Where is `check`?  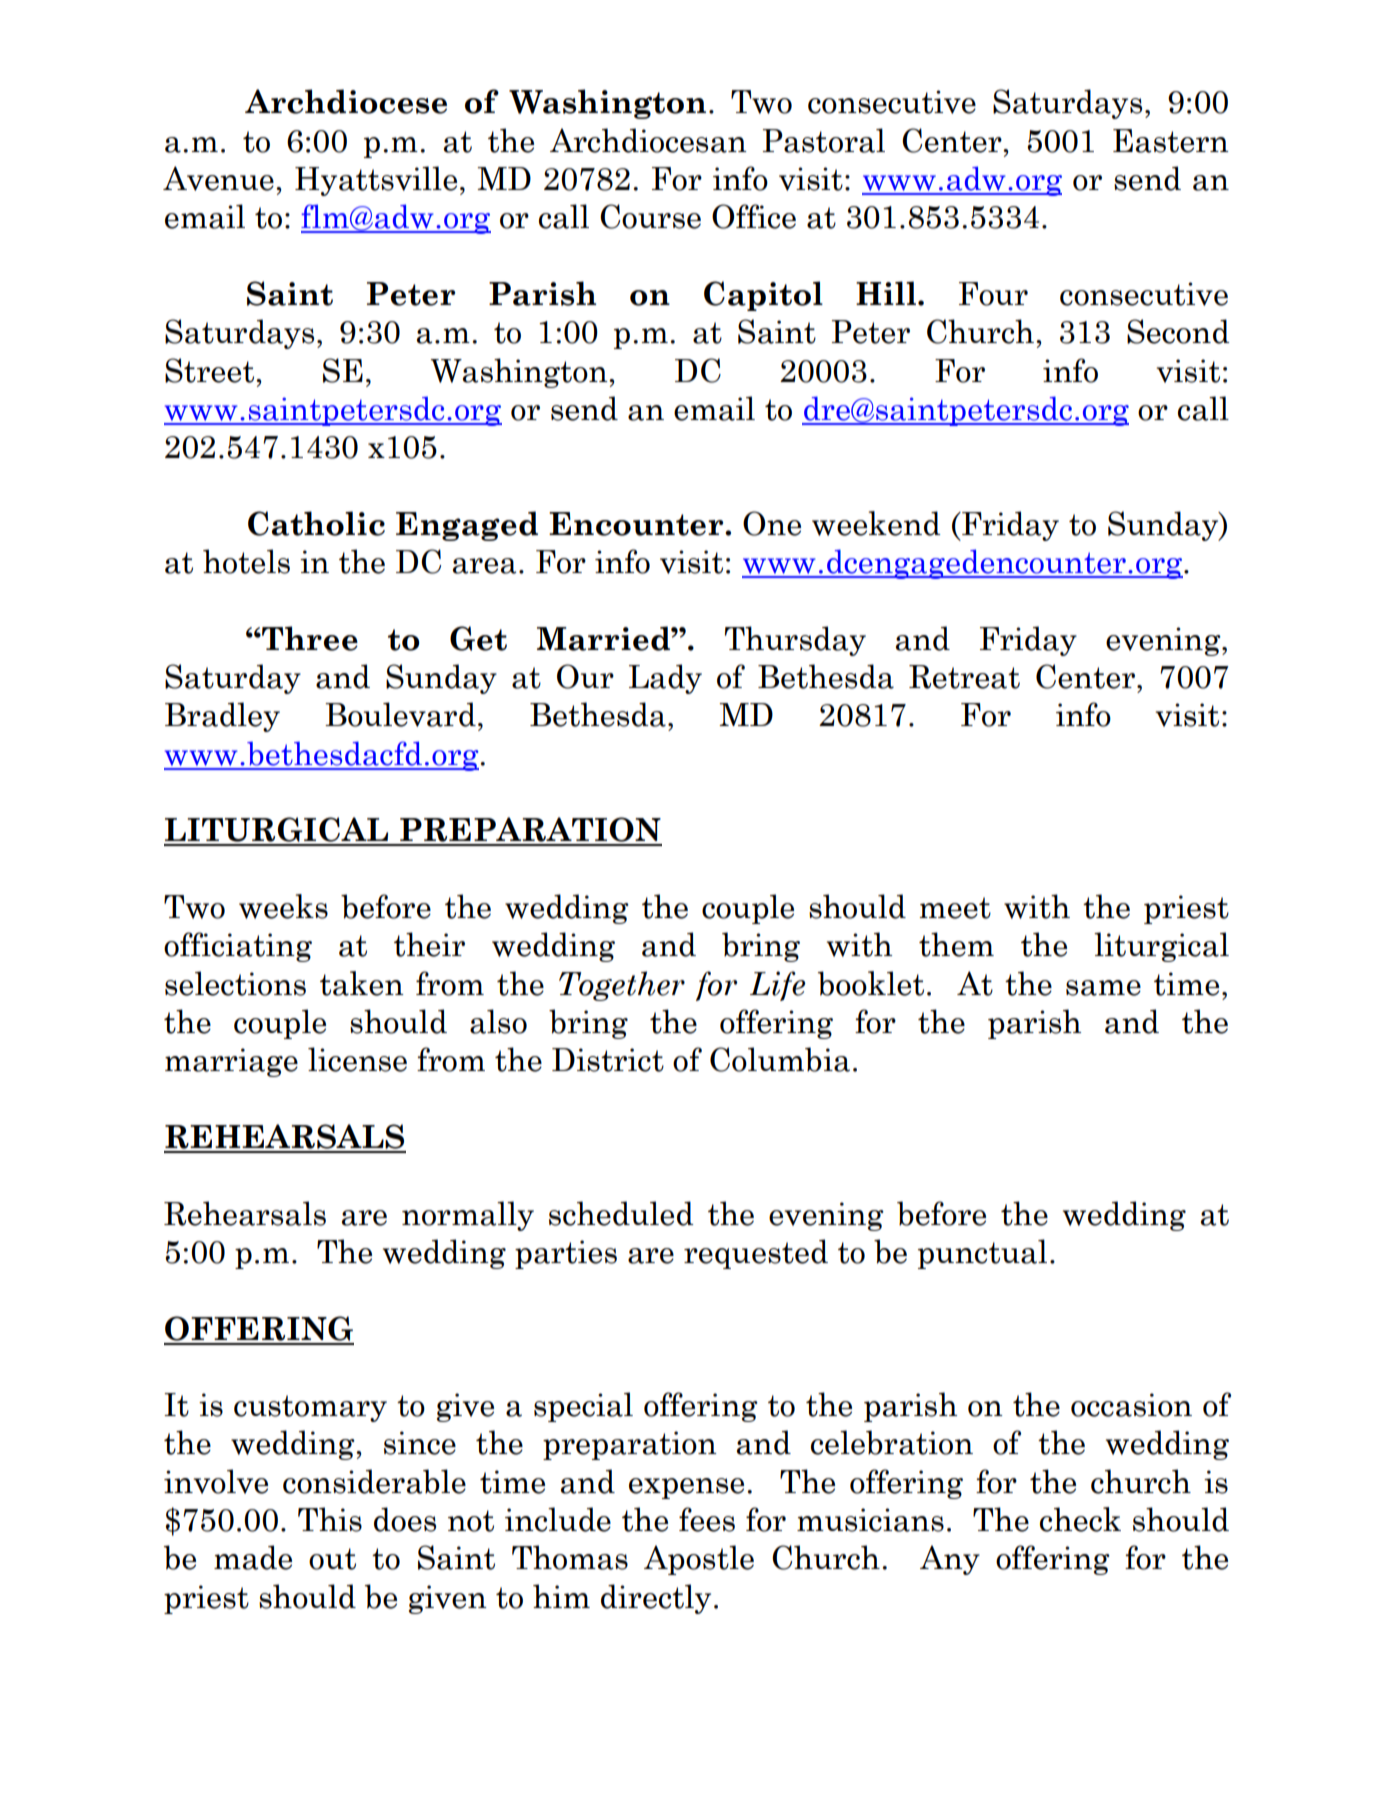
check is located at coordinates (1080, 1519).
